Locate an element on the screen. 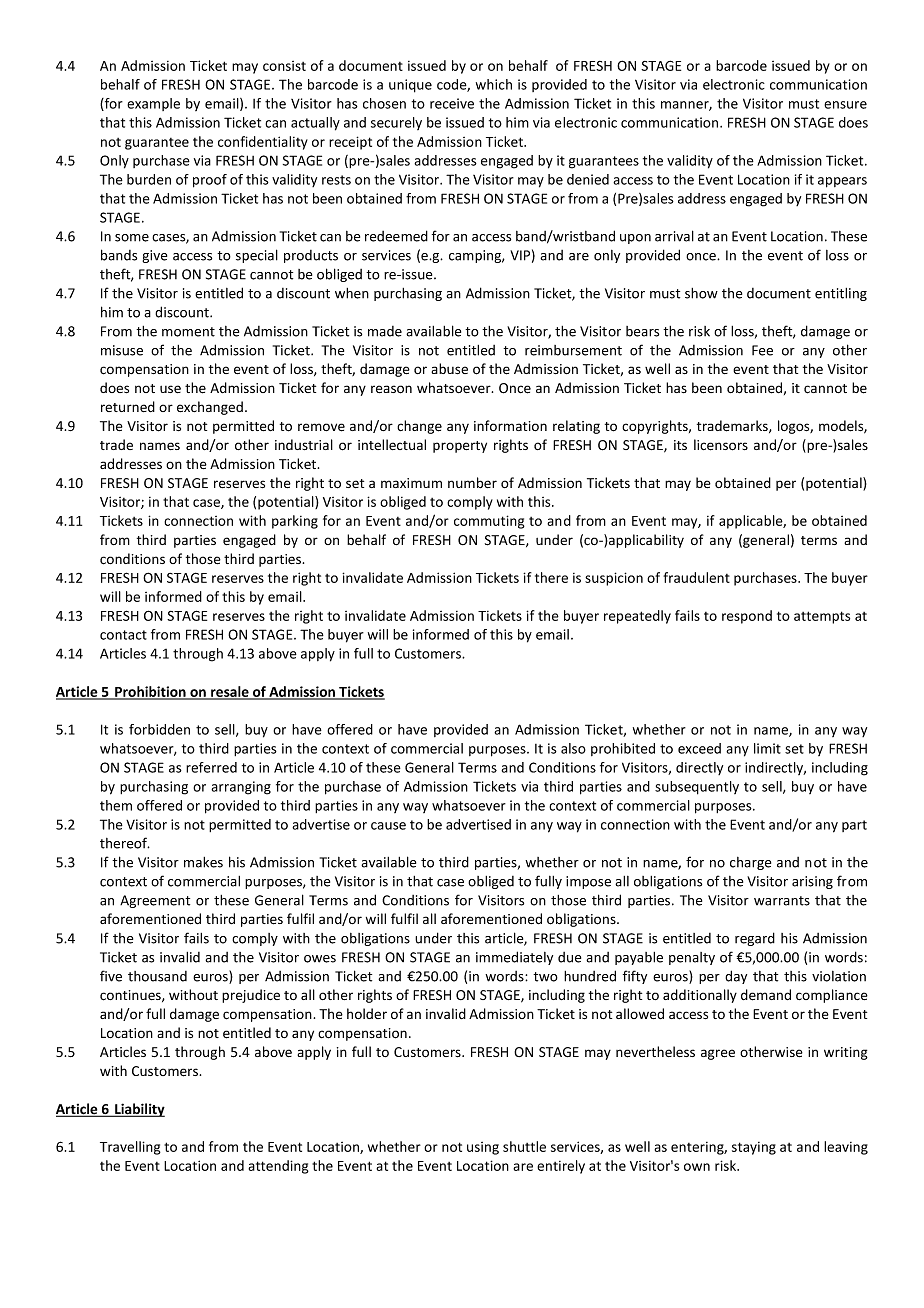  property is located at coordinates (460, 447).
